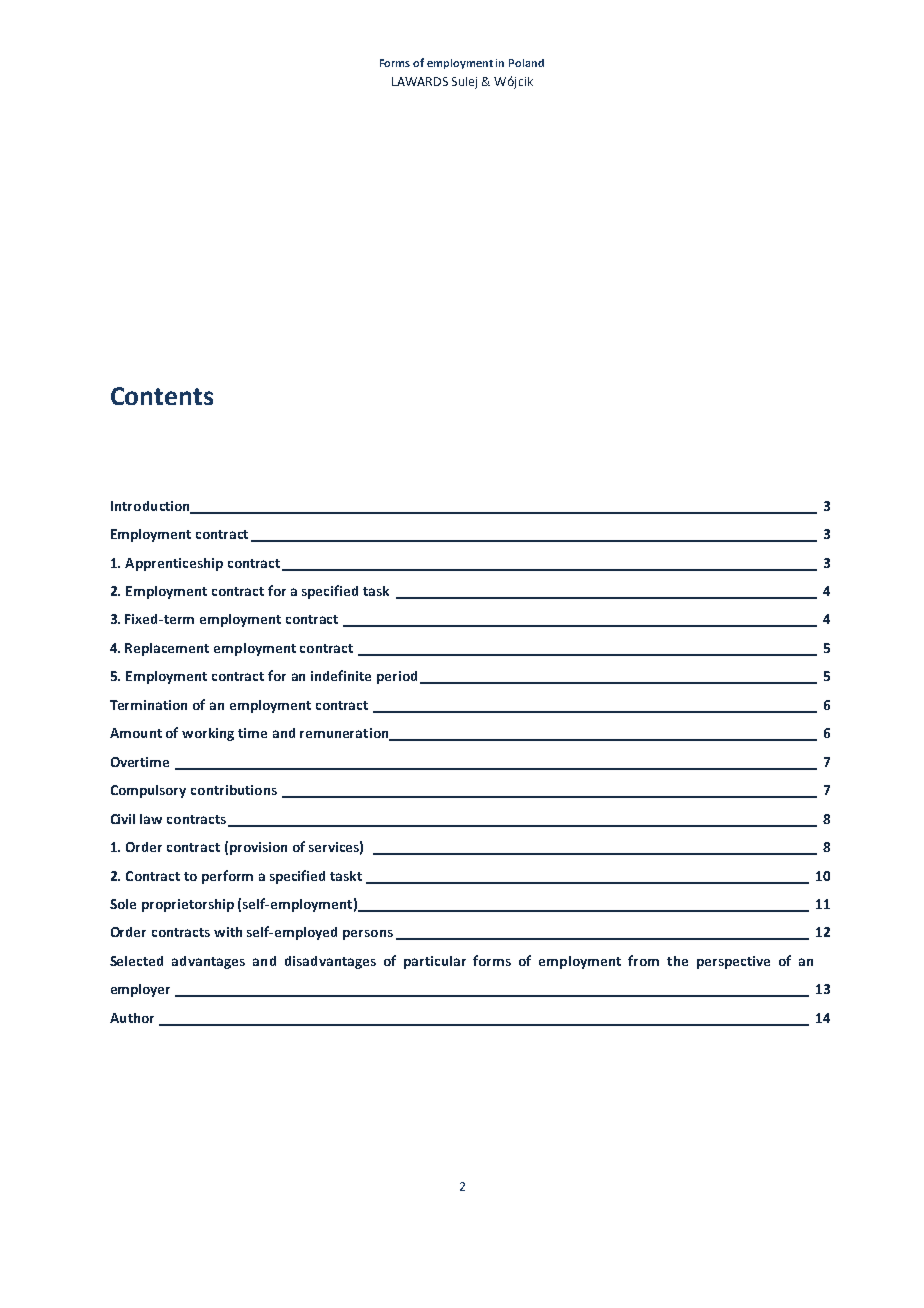 This document has width=924, height=1308. What do you see at coordinates (162, 396) in the document?
I see `Contents` at bounding box center [162, 396].
